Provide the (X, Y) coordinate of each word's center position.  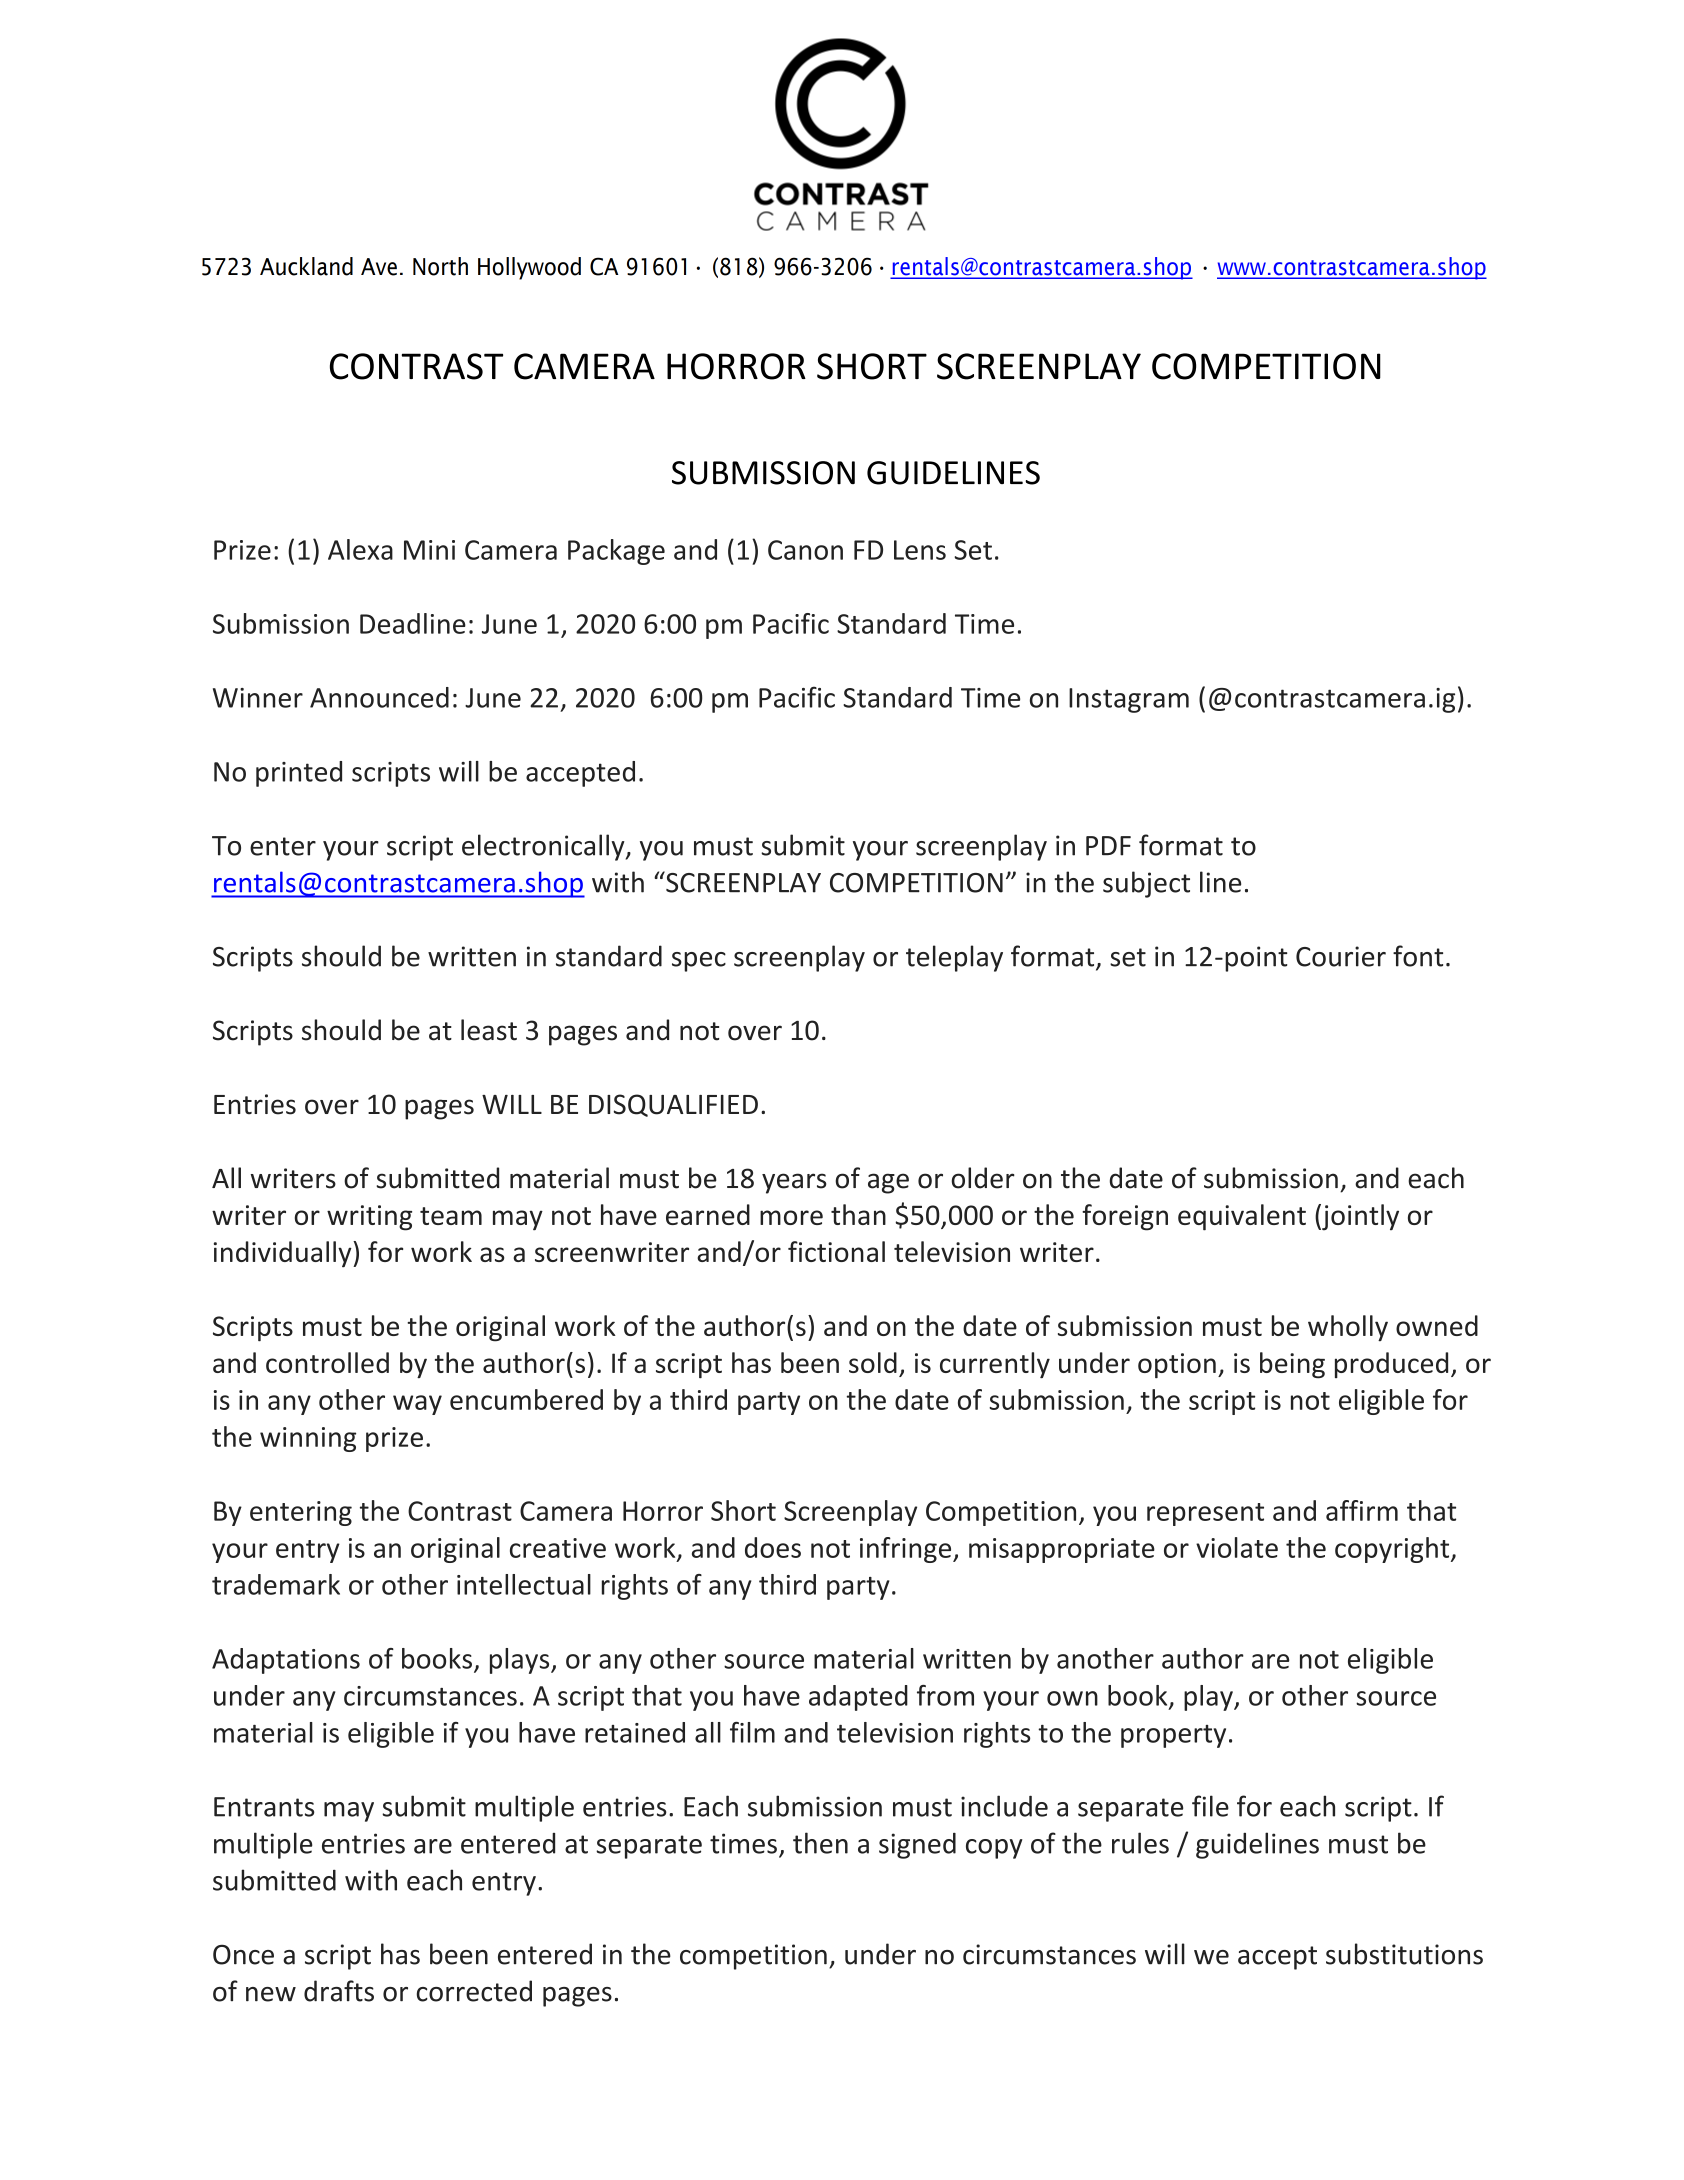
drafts (339, 1991)
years (794, 1183)
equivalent (1242, 1217)
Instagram (1129, 700)
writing (369, 1218)
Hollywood (529, 268)
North (440, 266)
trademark (276, 1584)
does (773, 1547)
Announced (379, 697)
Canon (805, 550)
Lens (920, 550)
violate (1237, 1547)
